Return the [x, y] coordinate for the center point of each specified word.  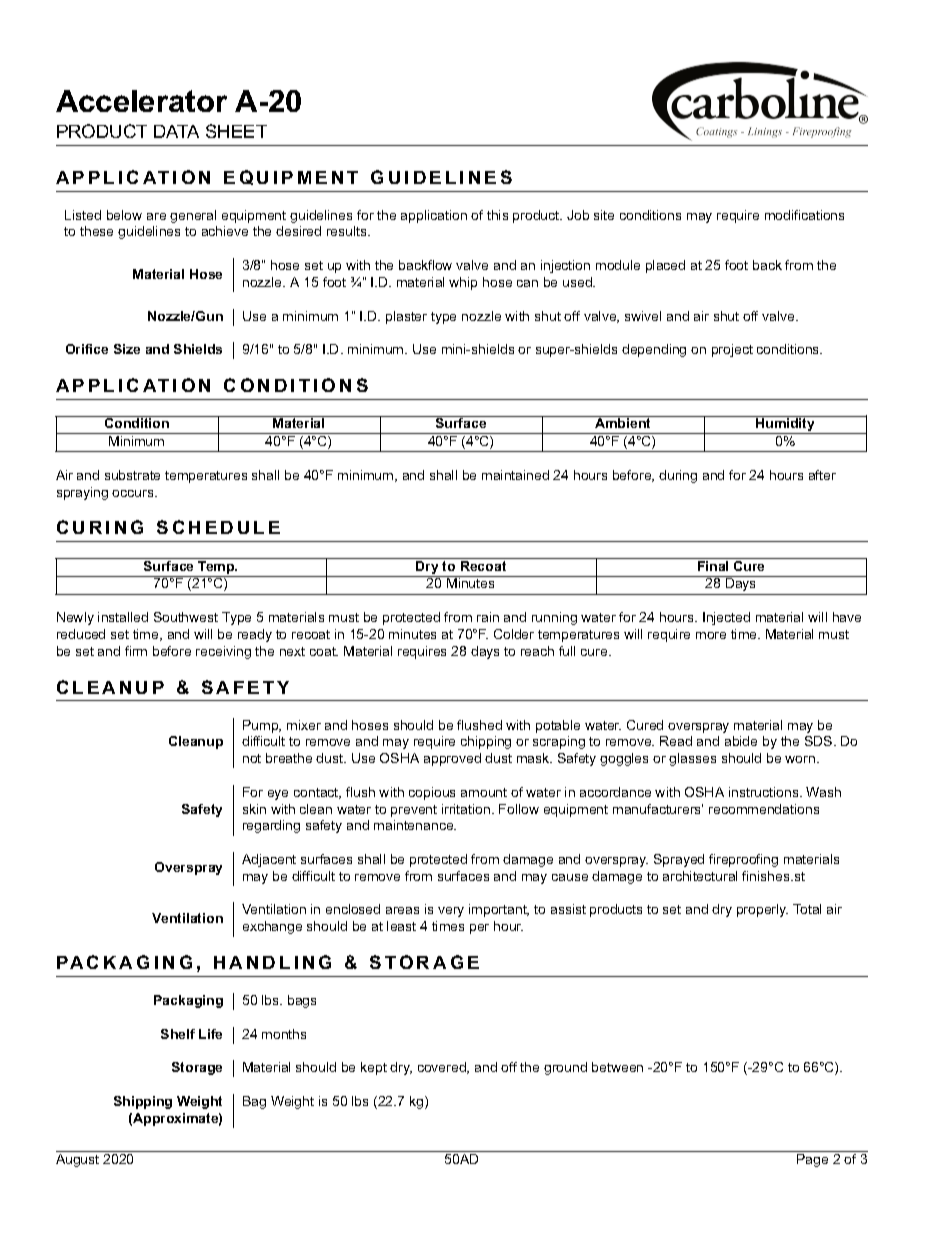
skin [254, 809]
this [497, 215]
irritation [467, 809]
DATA [176, 131]
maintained [515, 475]
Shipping [143, 1102]
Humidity [785, 425]
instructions [765, 792]
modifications [804, 215]
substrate [132, 475]
